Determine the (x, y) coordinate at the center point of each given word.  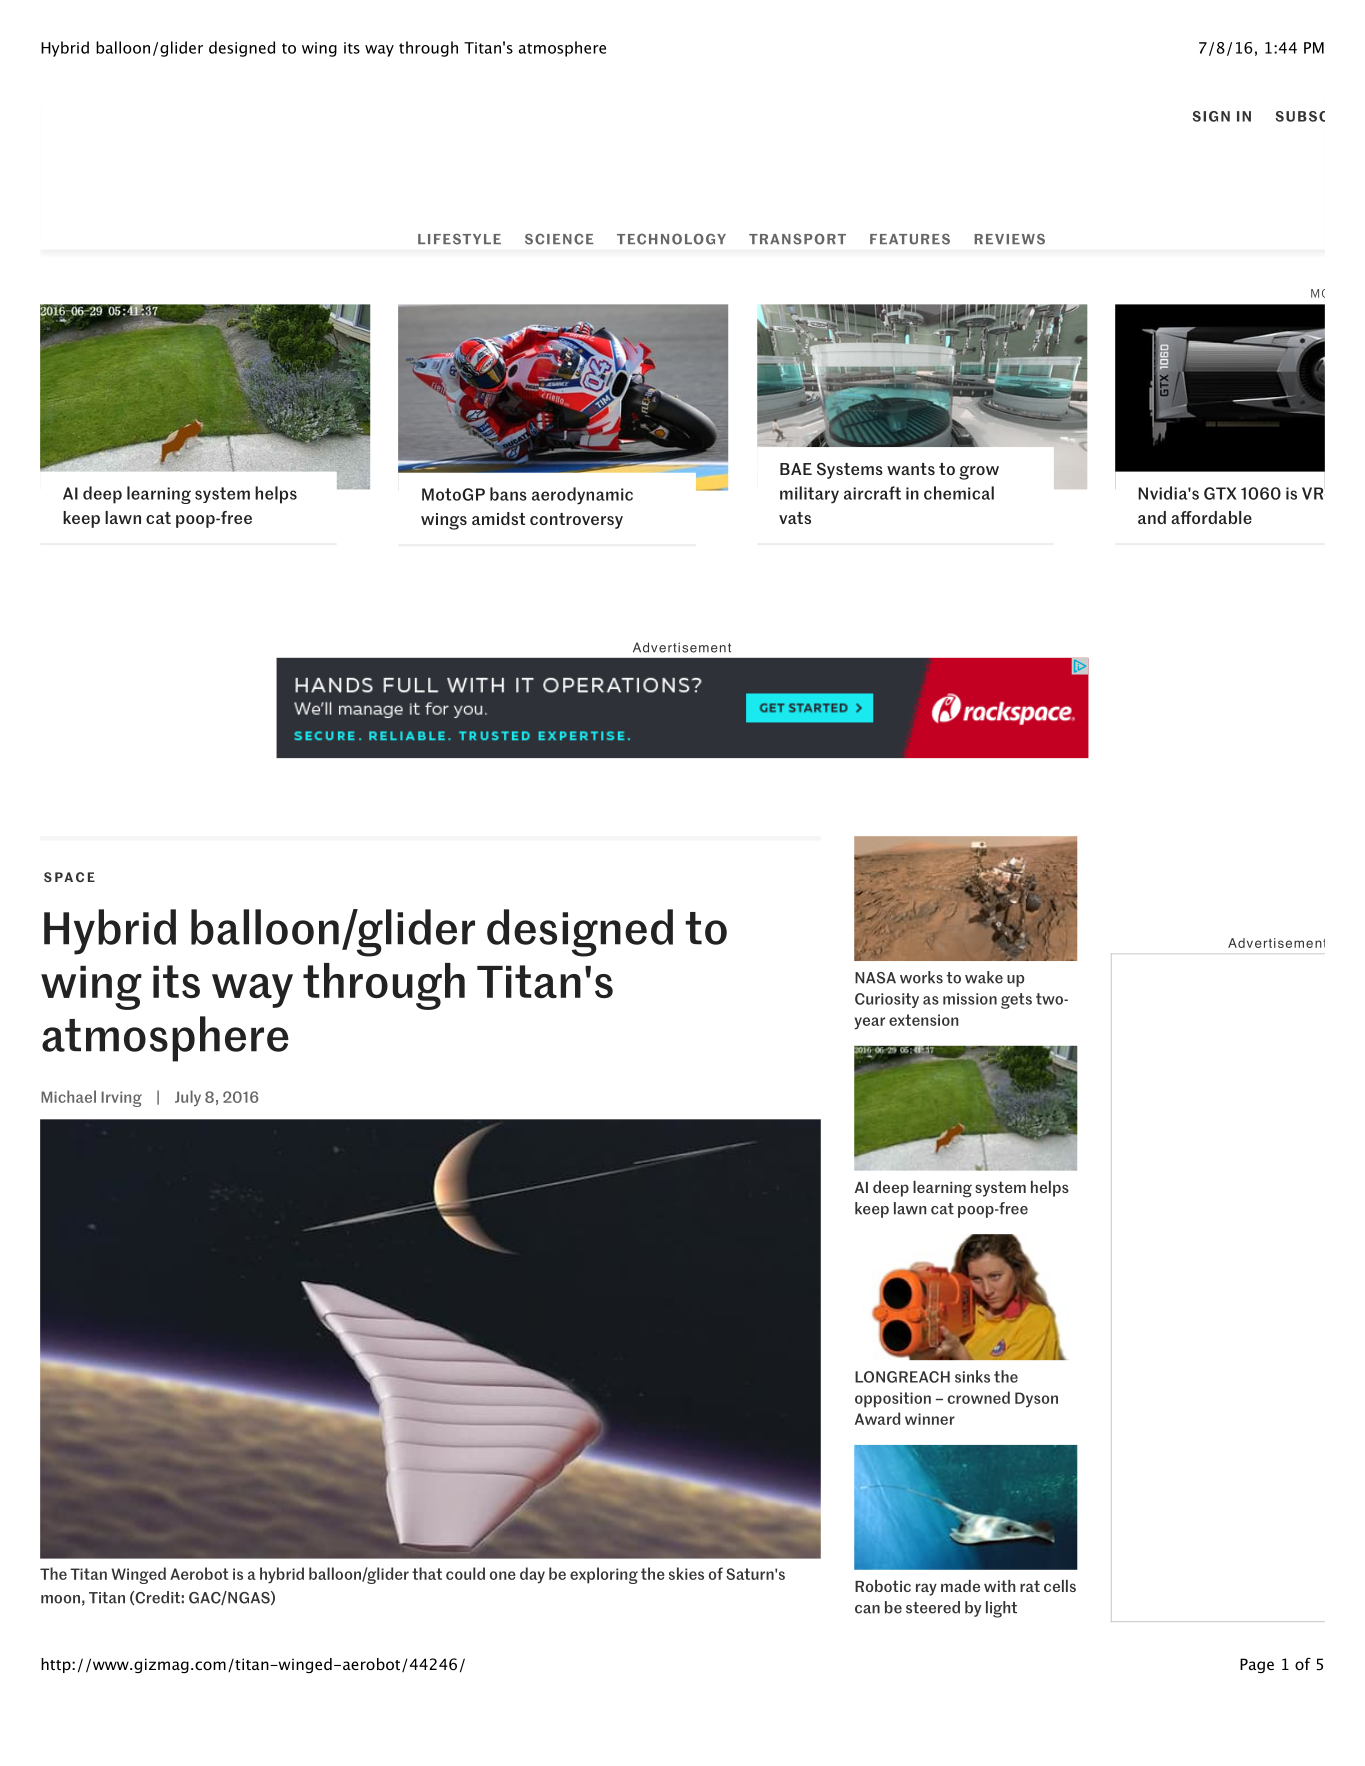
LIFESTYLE (459, 239)
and (1152, 517)
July (188, 1098)
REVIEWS (1009, 239)
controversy (576, 521)
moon (60, 1599)
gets (1016, 1001)
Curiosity (887, 1000)
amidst (498, 518)
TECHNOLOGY (671, 239)
